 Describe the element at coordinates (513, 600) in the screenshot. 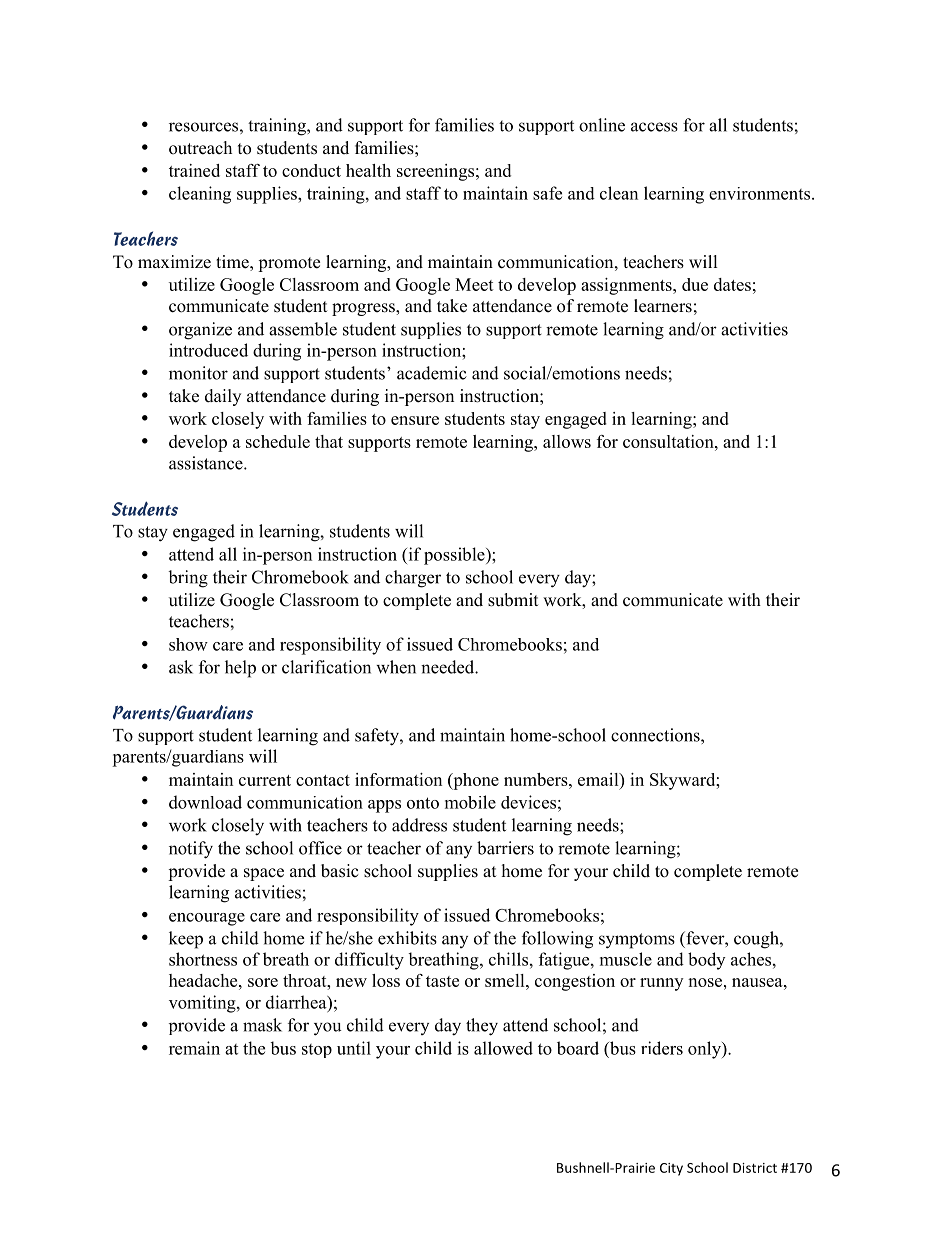

I see `submit` at that location.
